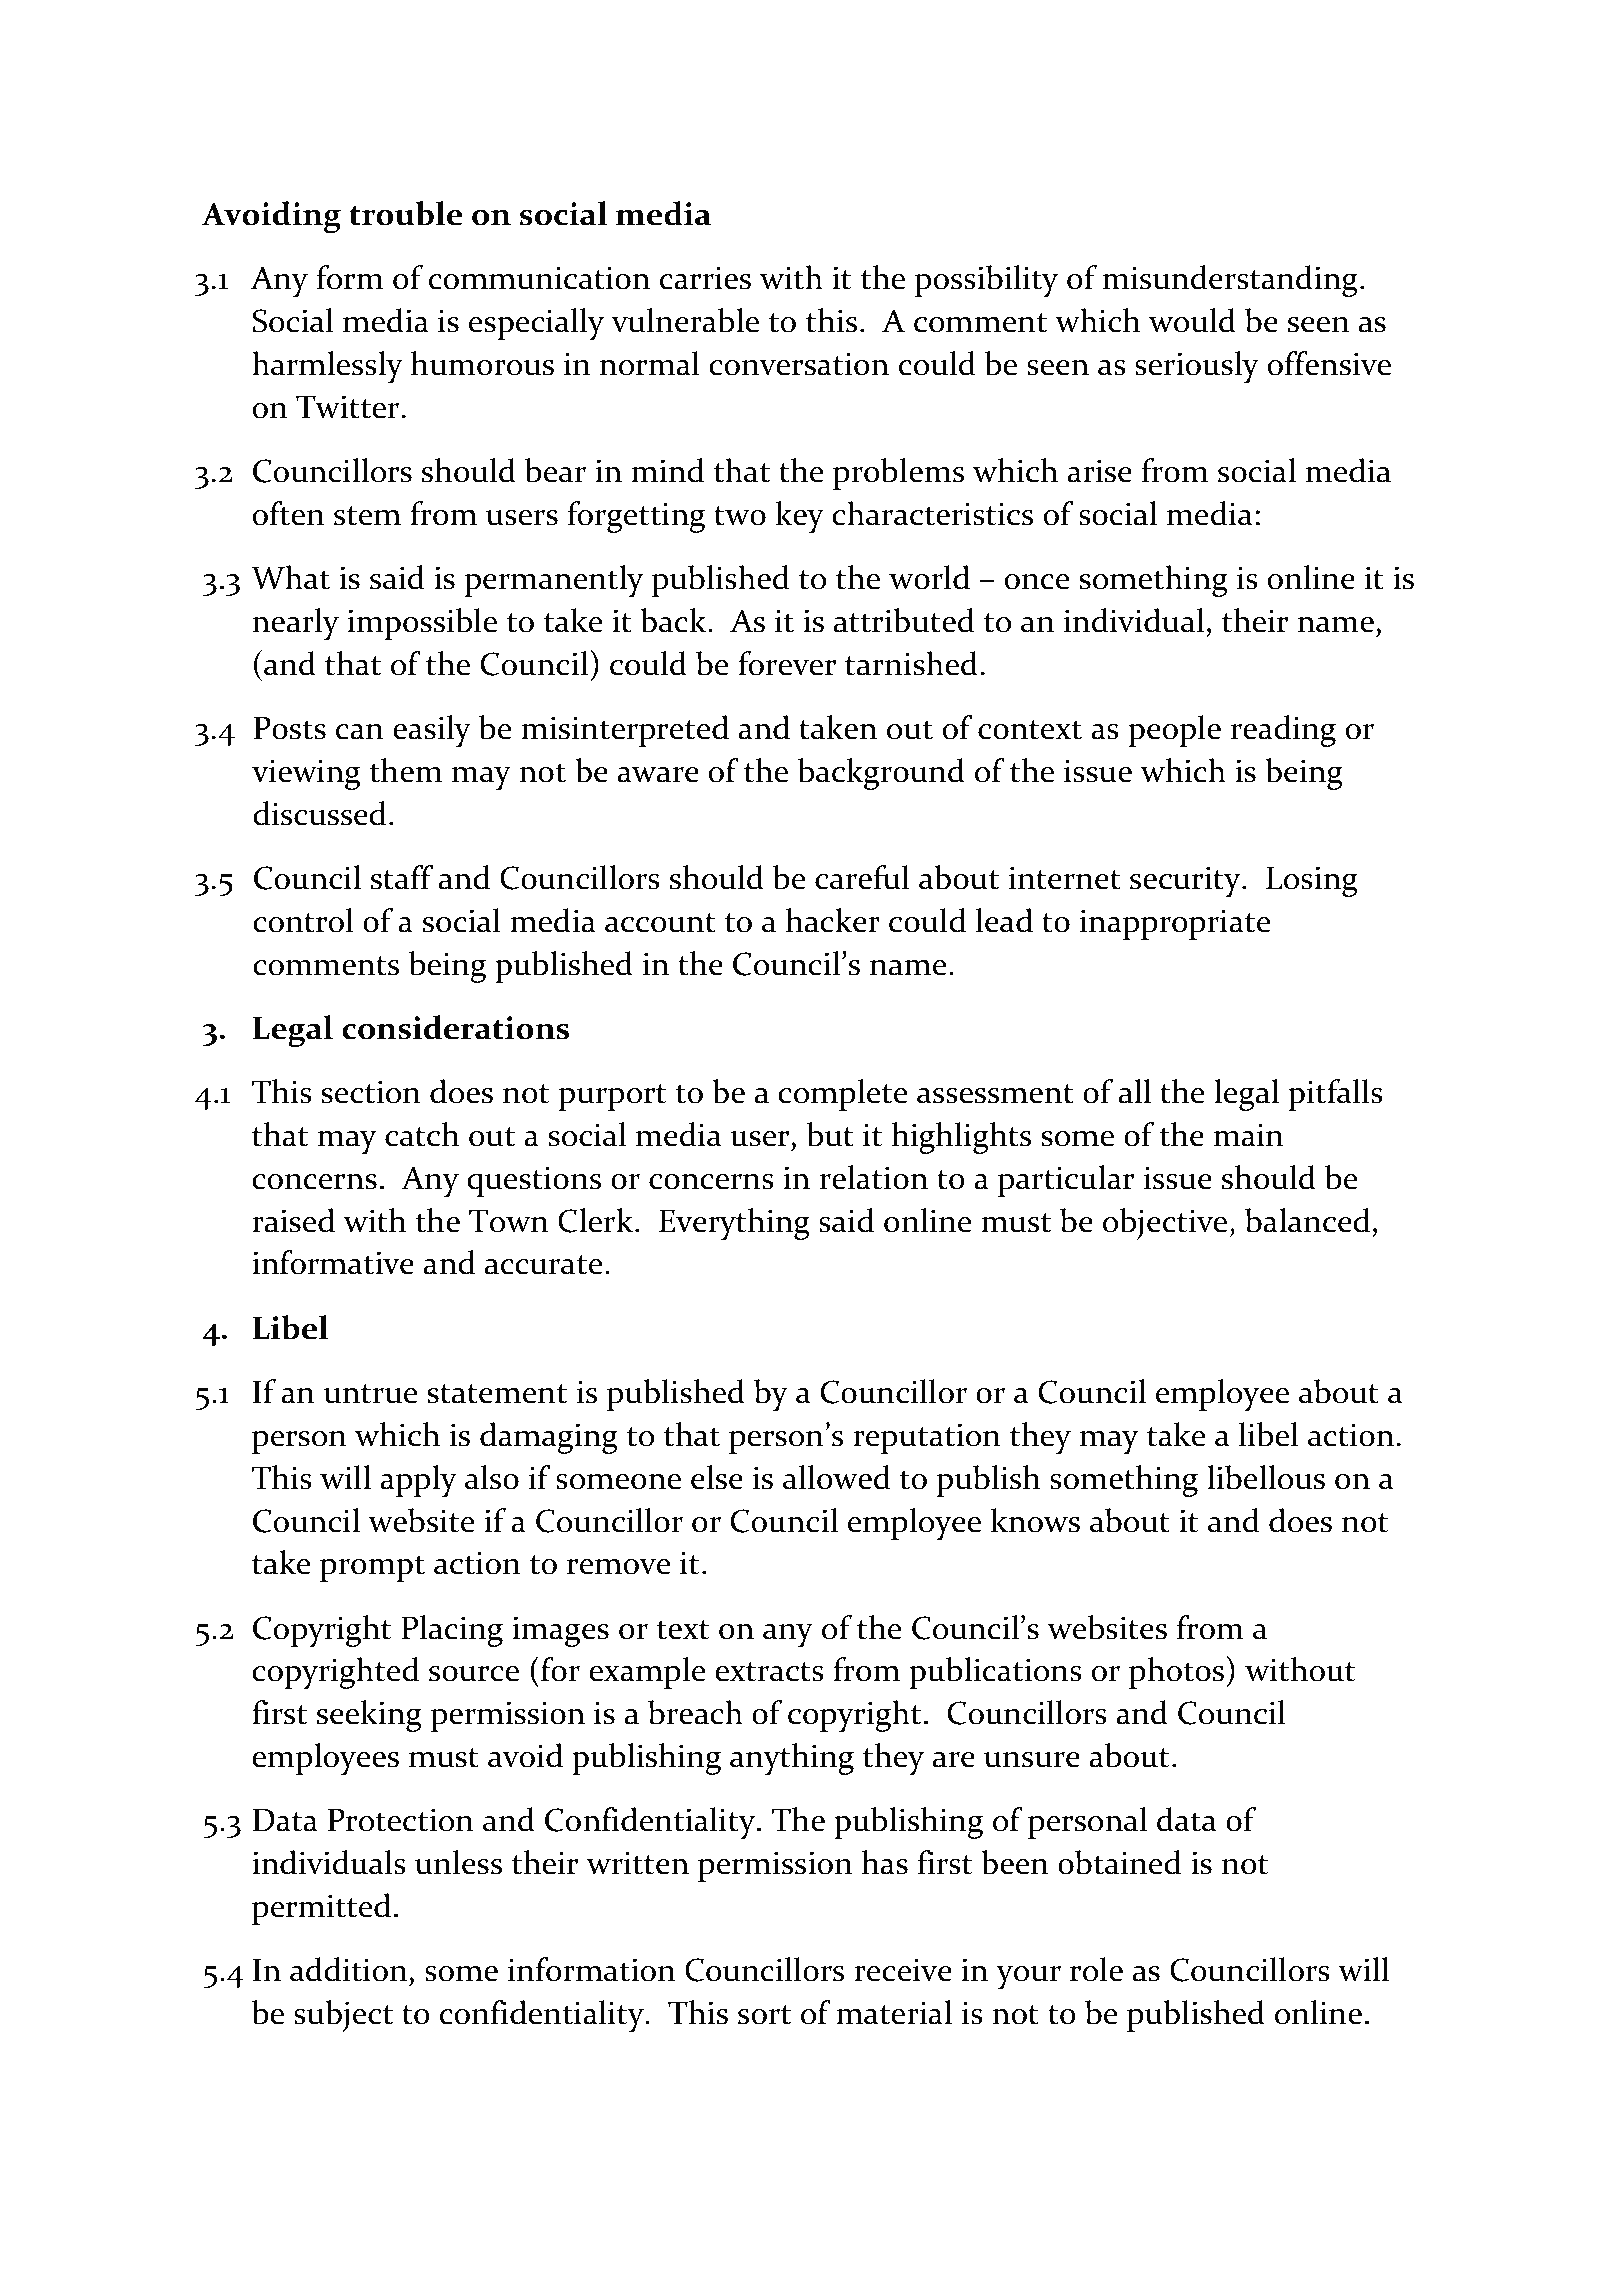 The width and height of the image is (1610, 2277). I want to click on security, so click(1186, 881).
